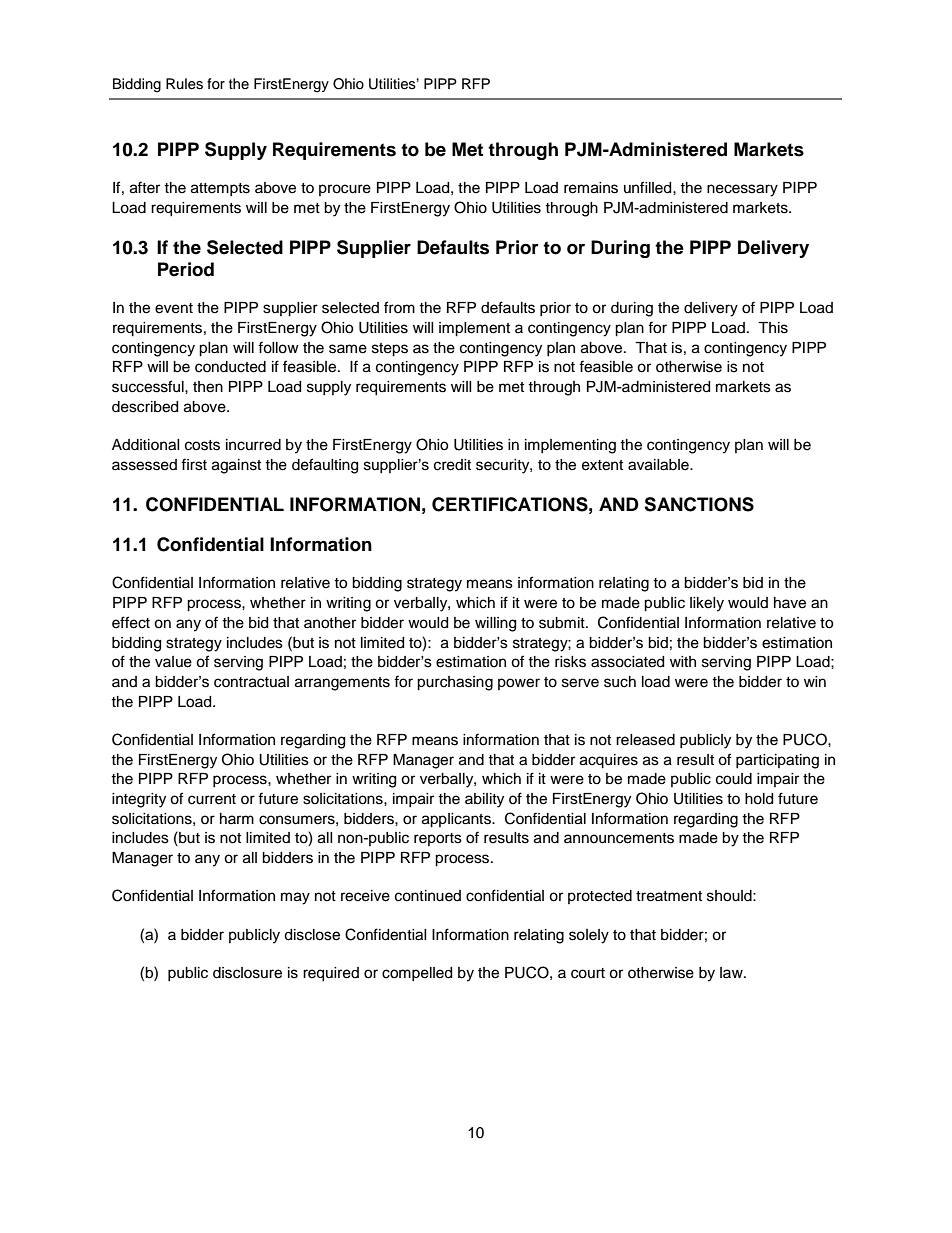 Image resolution: width=952 pixels, height=1233 pixels. Describe the element at coordinates (591, 188) in the image. I see `remains` at that location.
